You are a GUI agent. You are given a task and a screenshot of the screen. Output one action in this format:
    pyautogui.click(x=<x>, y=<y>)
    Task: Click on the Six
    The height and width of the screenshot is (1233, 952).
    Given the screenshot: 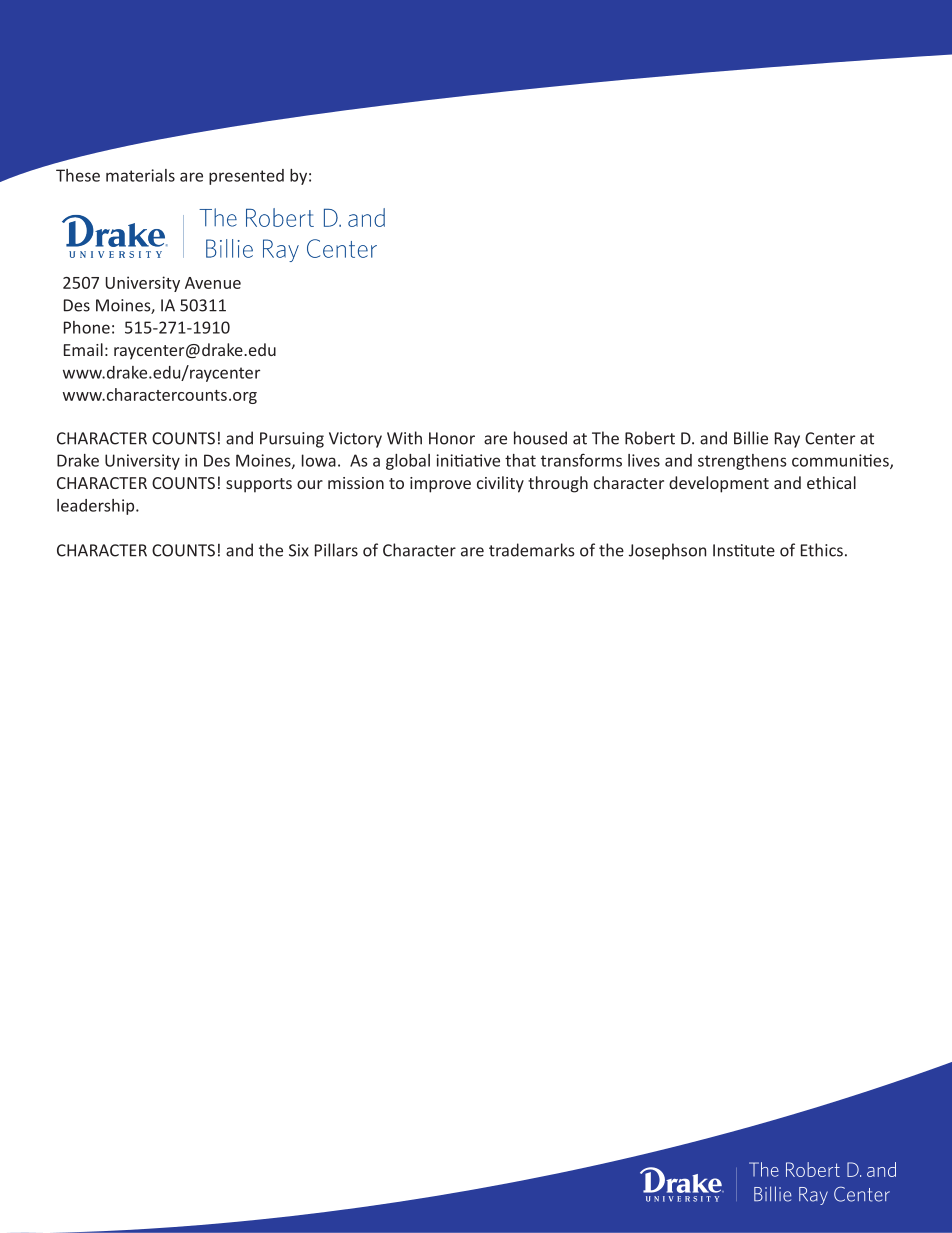 What is the action you would take?
    pyautogui.click(x=299, y=550)
